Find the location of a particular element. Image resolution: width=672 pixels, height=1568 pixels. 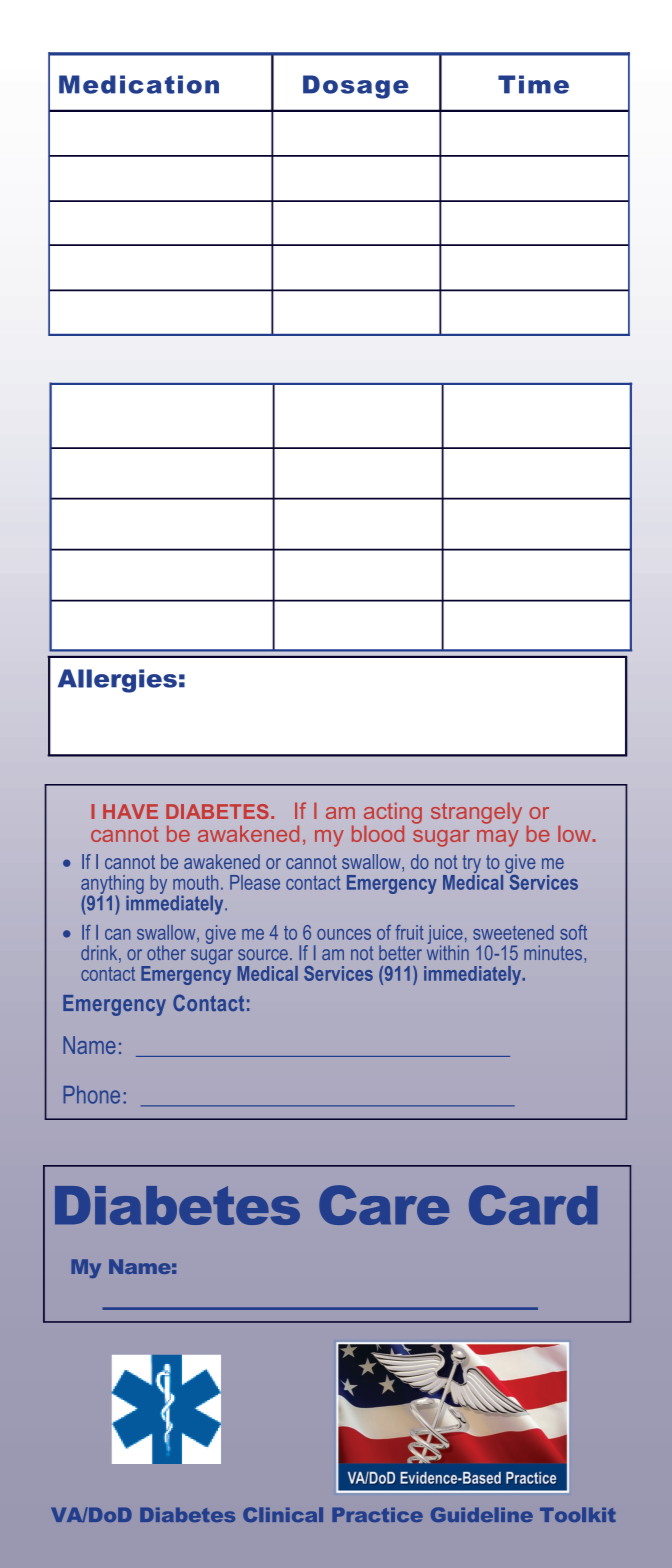

Clinical is located at coordinates (283, 1514).
